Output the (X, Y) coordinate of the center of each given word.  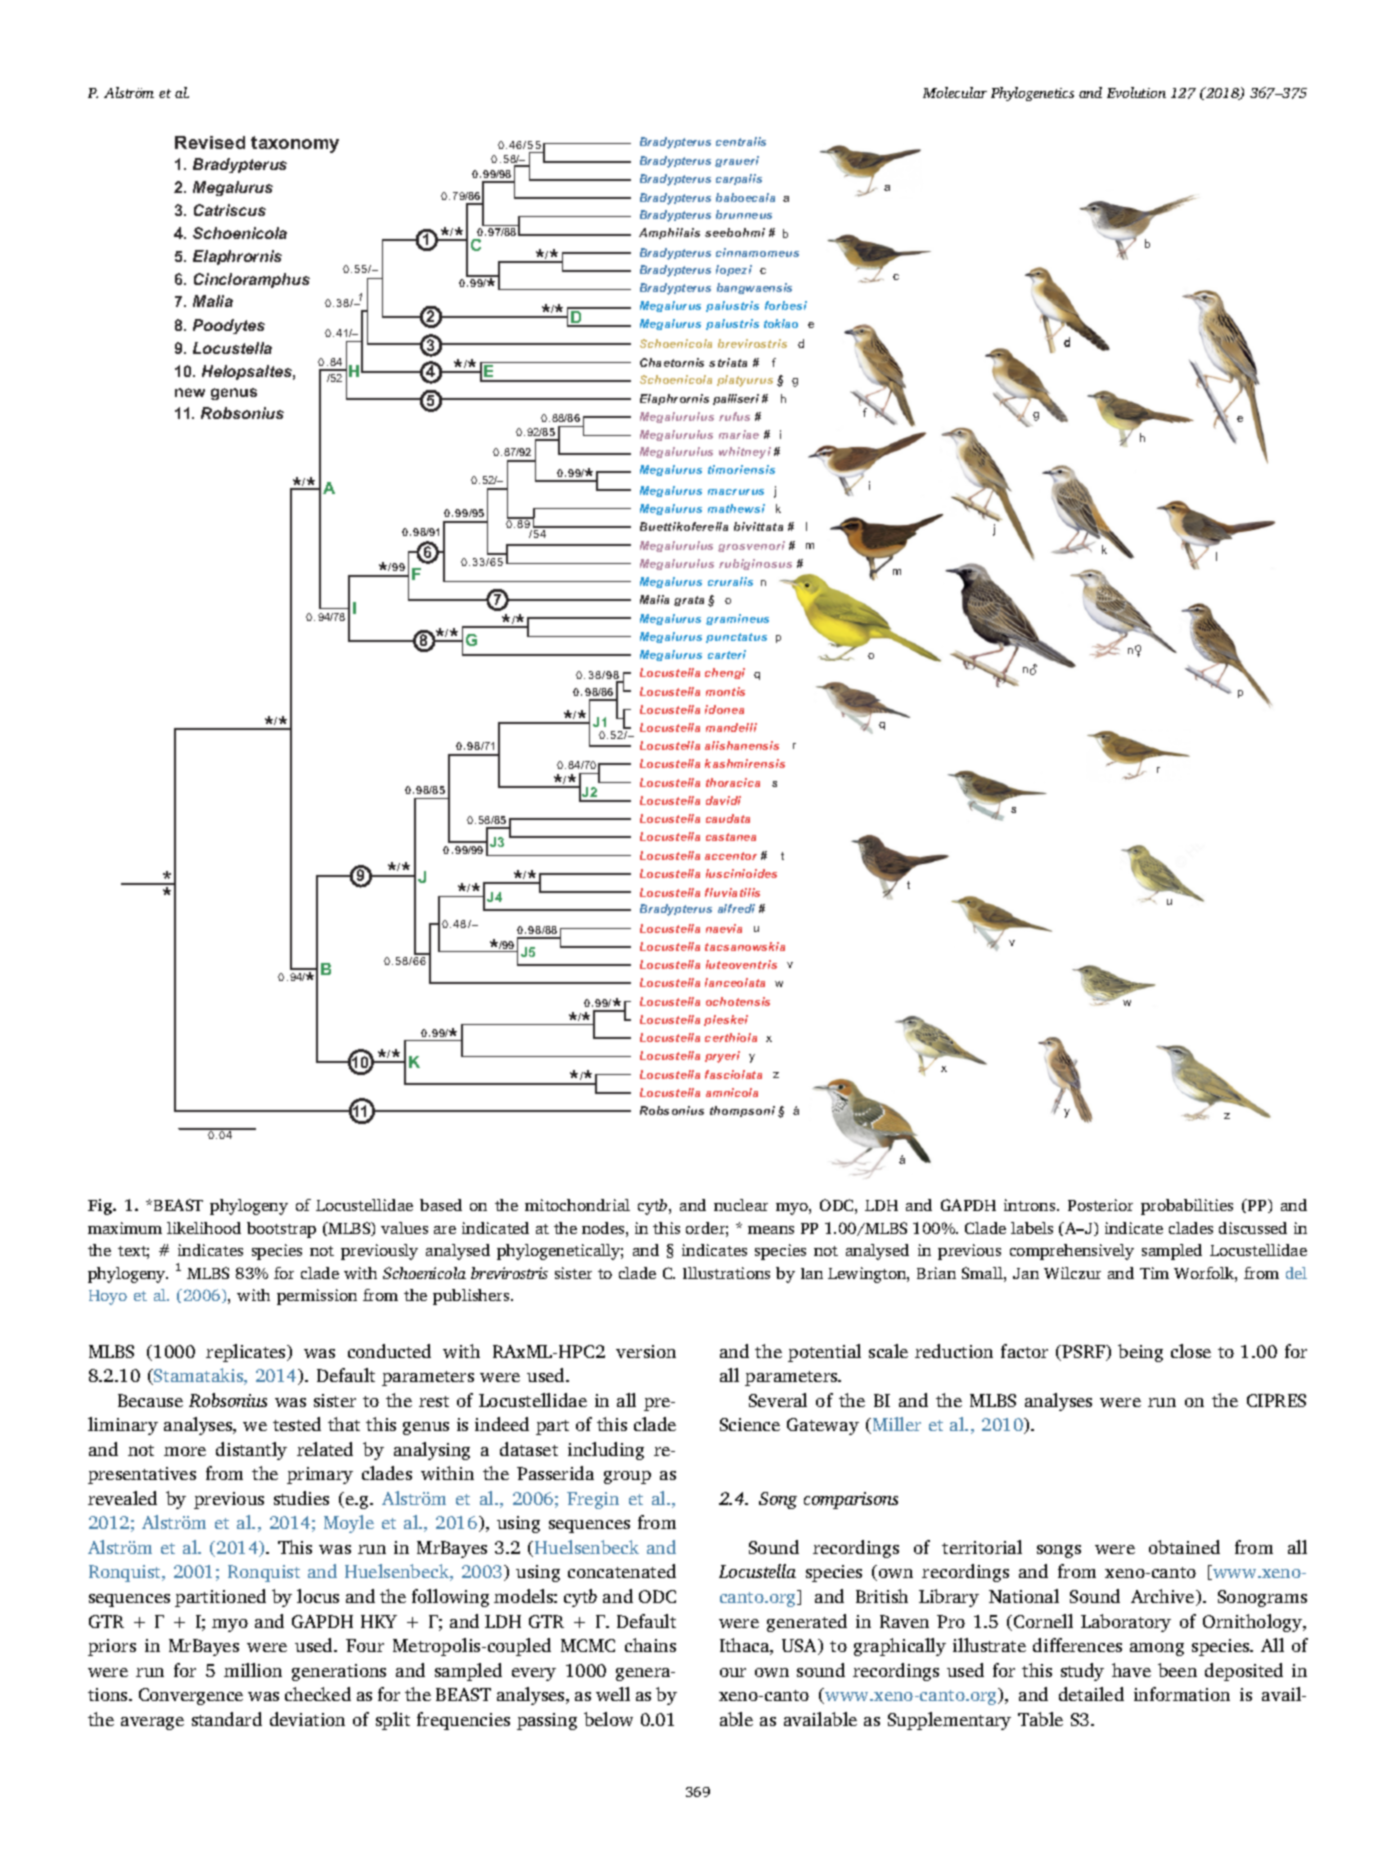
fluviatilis (732, 892)
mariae (739, 434)
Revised (210, 142)
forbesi (786, 305)
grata (689, 601)
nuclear (741, 1205)
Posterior (1100, 1205)
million (253, 1670)
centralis (741, 141)
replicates (247, 1353)
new (190, 392)
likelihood (204, 1228)
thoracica (733, 782)
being (1140, 1353)
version (646, 1351)
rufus (734, 416)
